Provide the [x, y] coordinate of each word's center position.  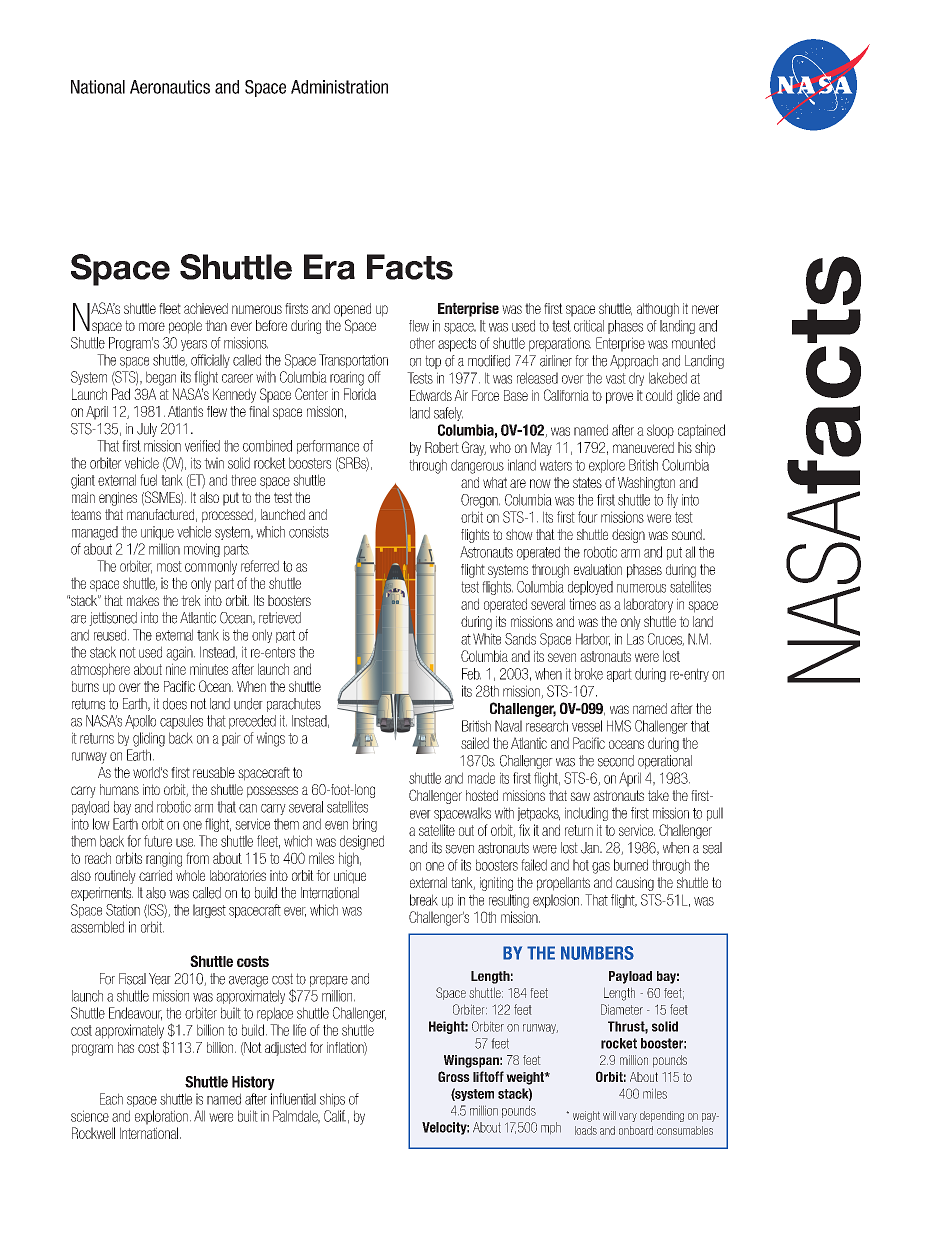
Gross [454, 1076]
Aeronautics [170, 87]
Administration [339, 87]
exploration [161, 1117]
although [658, 310]
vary [628, 1117]
